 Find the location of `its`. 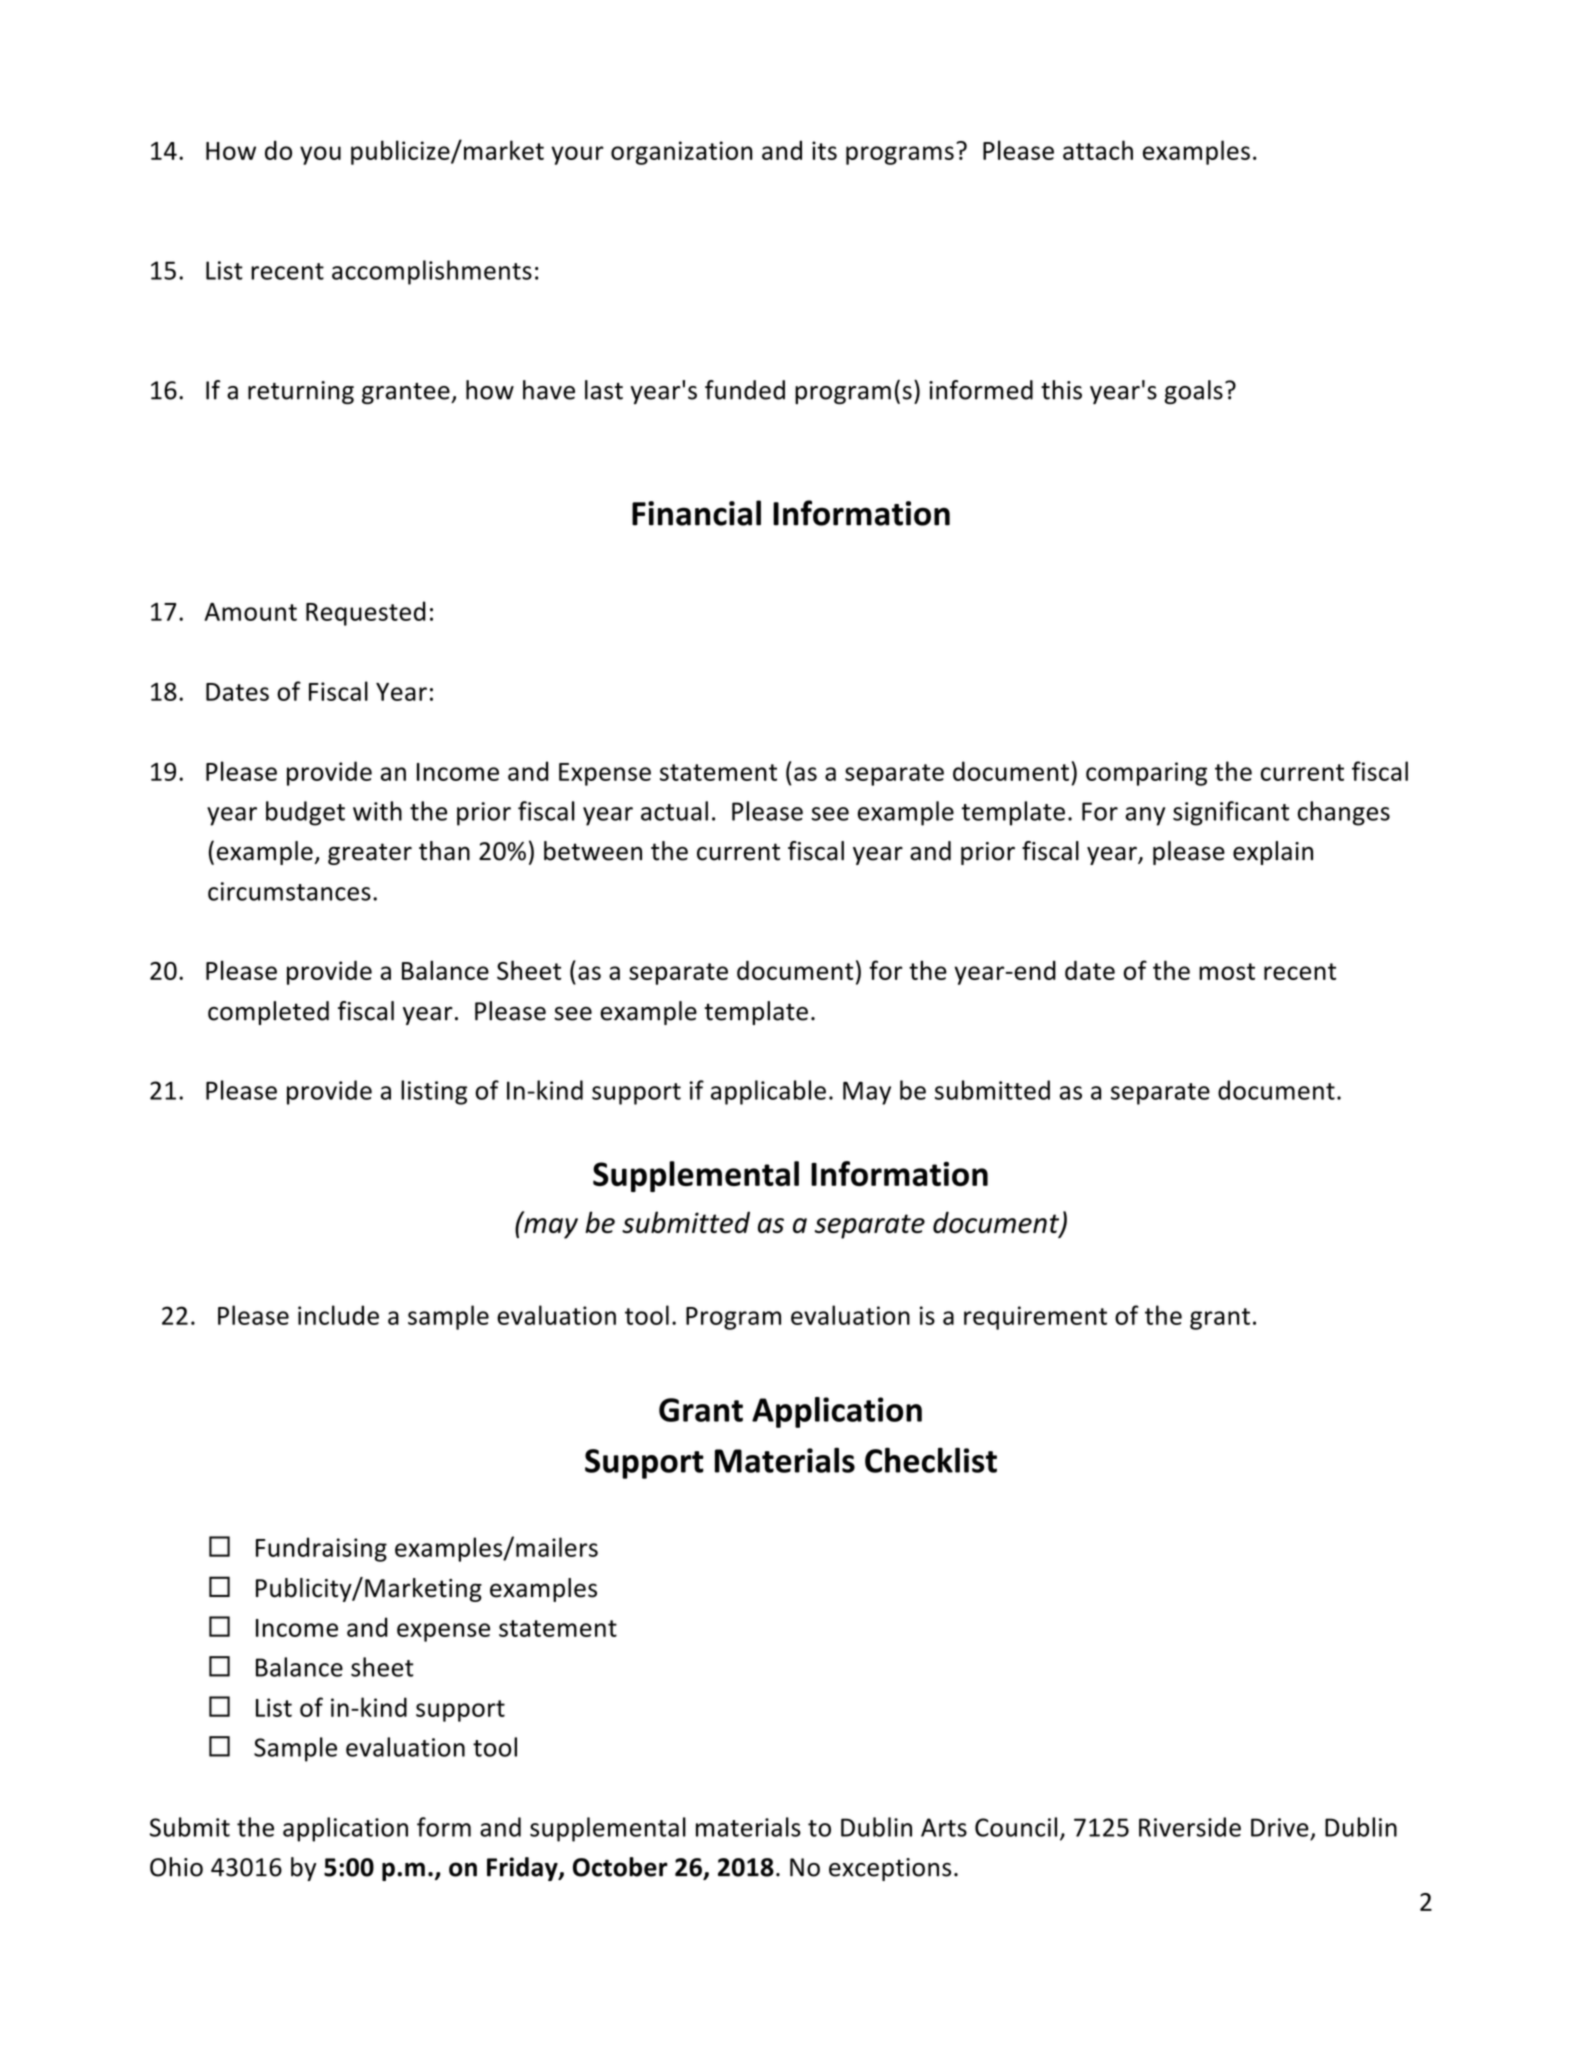

its is located at coordinates (824, 150).
